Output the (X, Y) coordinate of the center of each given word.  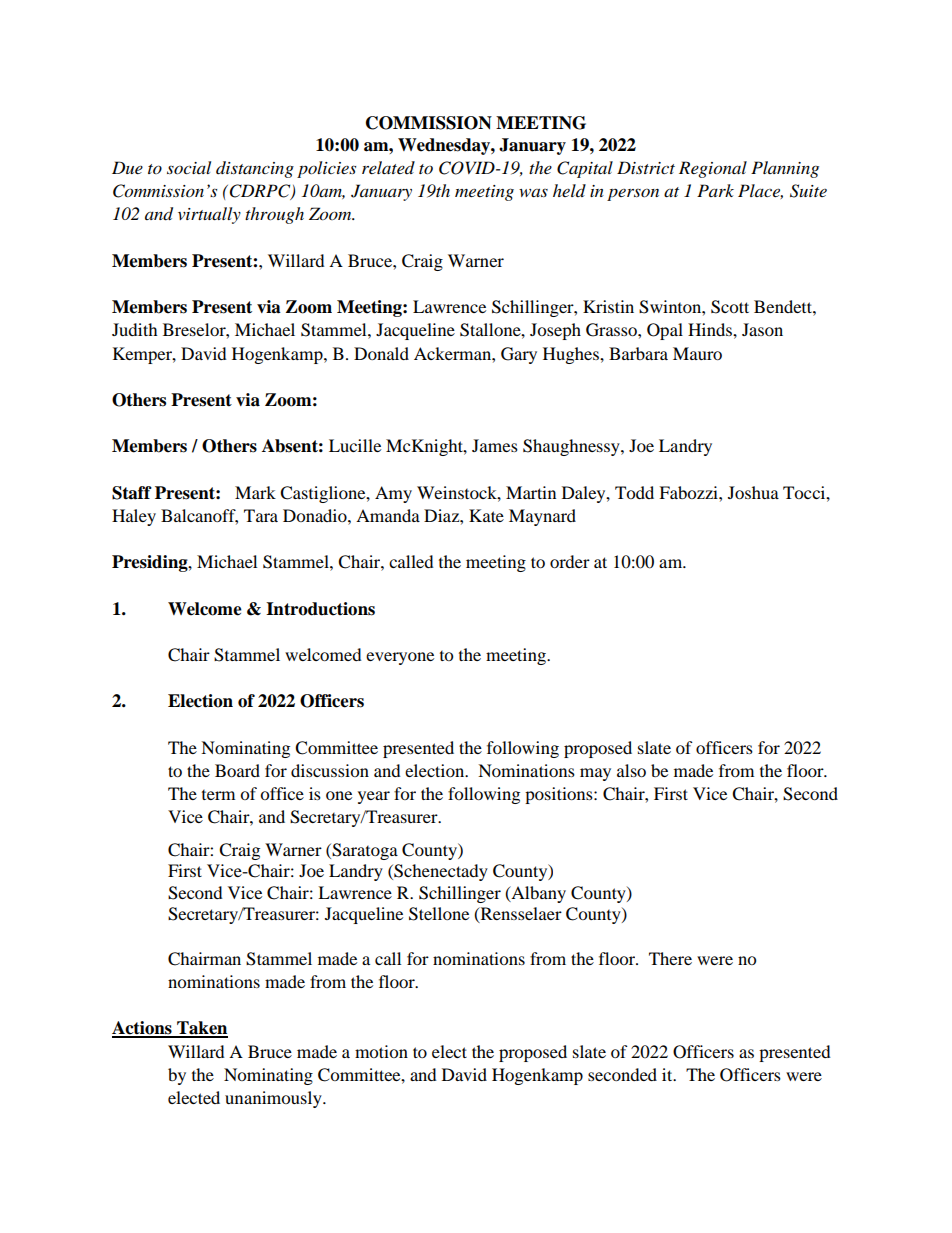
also (631, 770)
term (218, 795)
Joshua (753, 492)
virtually (209, 215)
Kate (486, 515)
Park (715, 190)
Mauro (697, 353)
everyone (400, 658)
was (533, 192)
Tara (261, 515)
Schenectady (440, 872)
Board (237, 770)
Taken (201, 1029)
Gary (519, 355)
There (670, 958)
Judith (135, 329)
